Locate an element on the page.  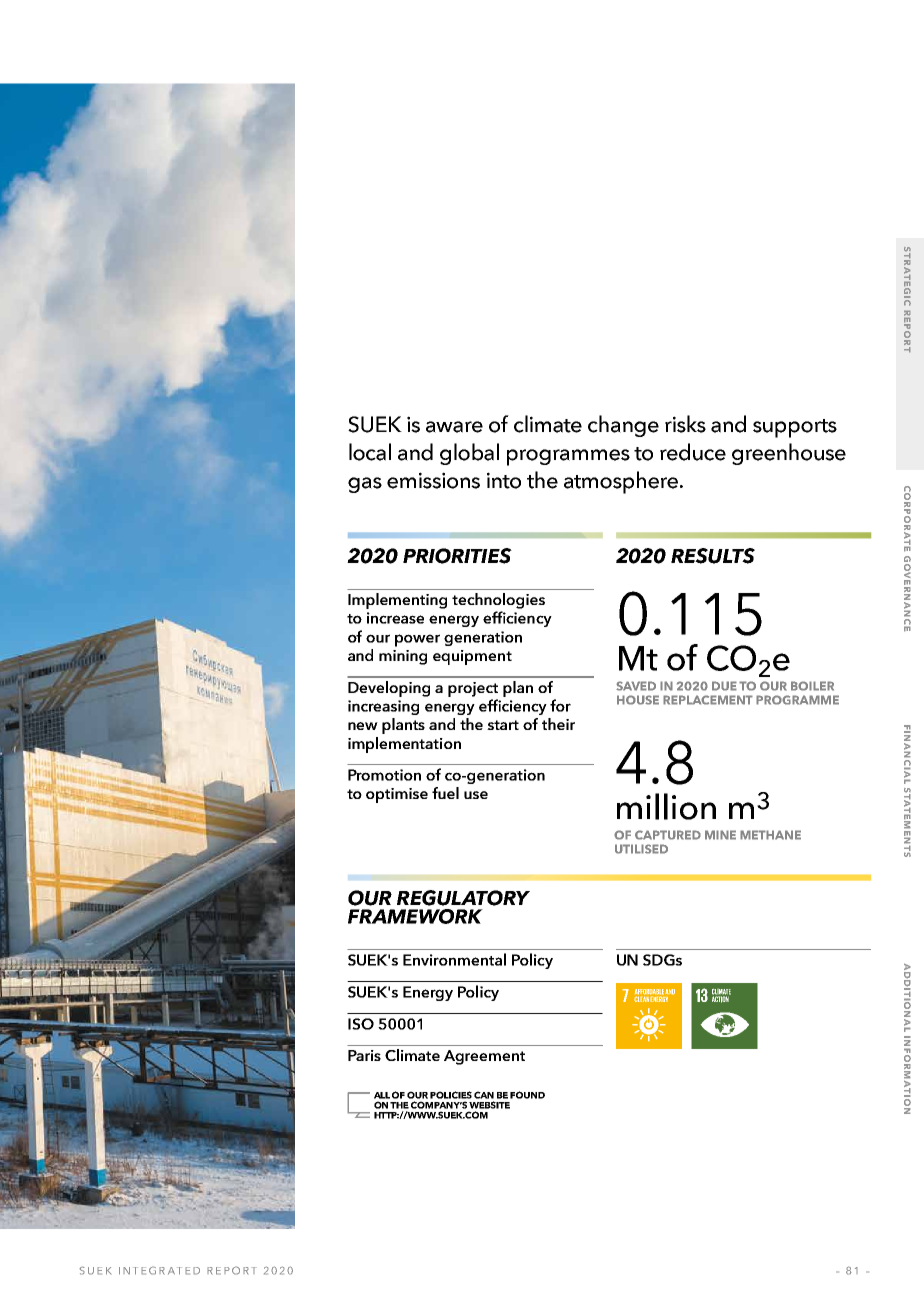
ALL is located at coordinates (382, 1095).
